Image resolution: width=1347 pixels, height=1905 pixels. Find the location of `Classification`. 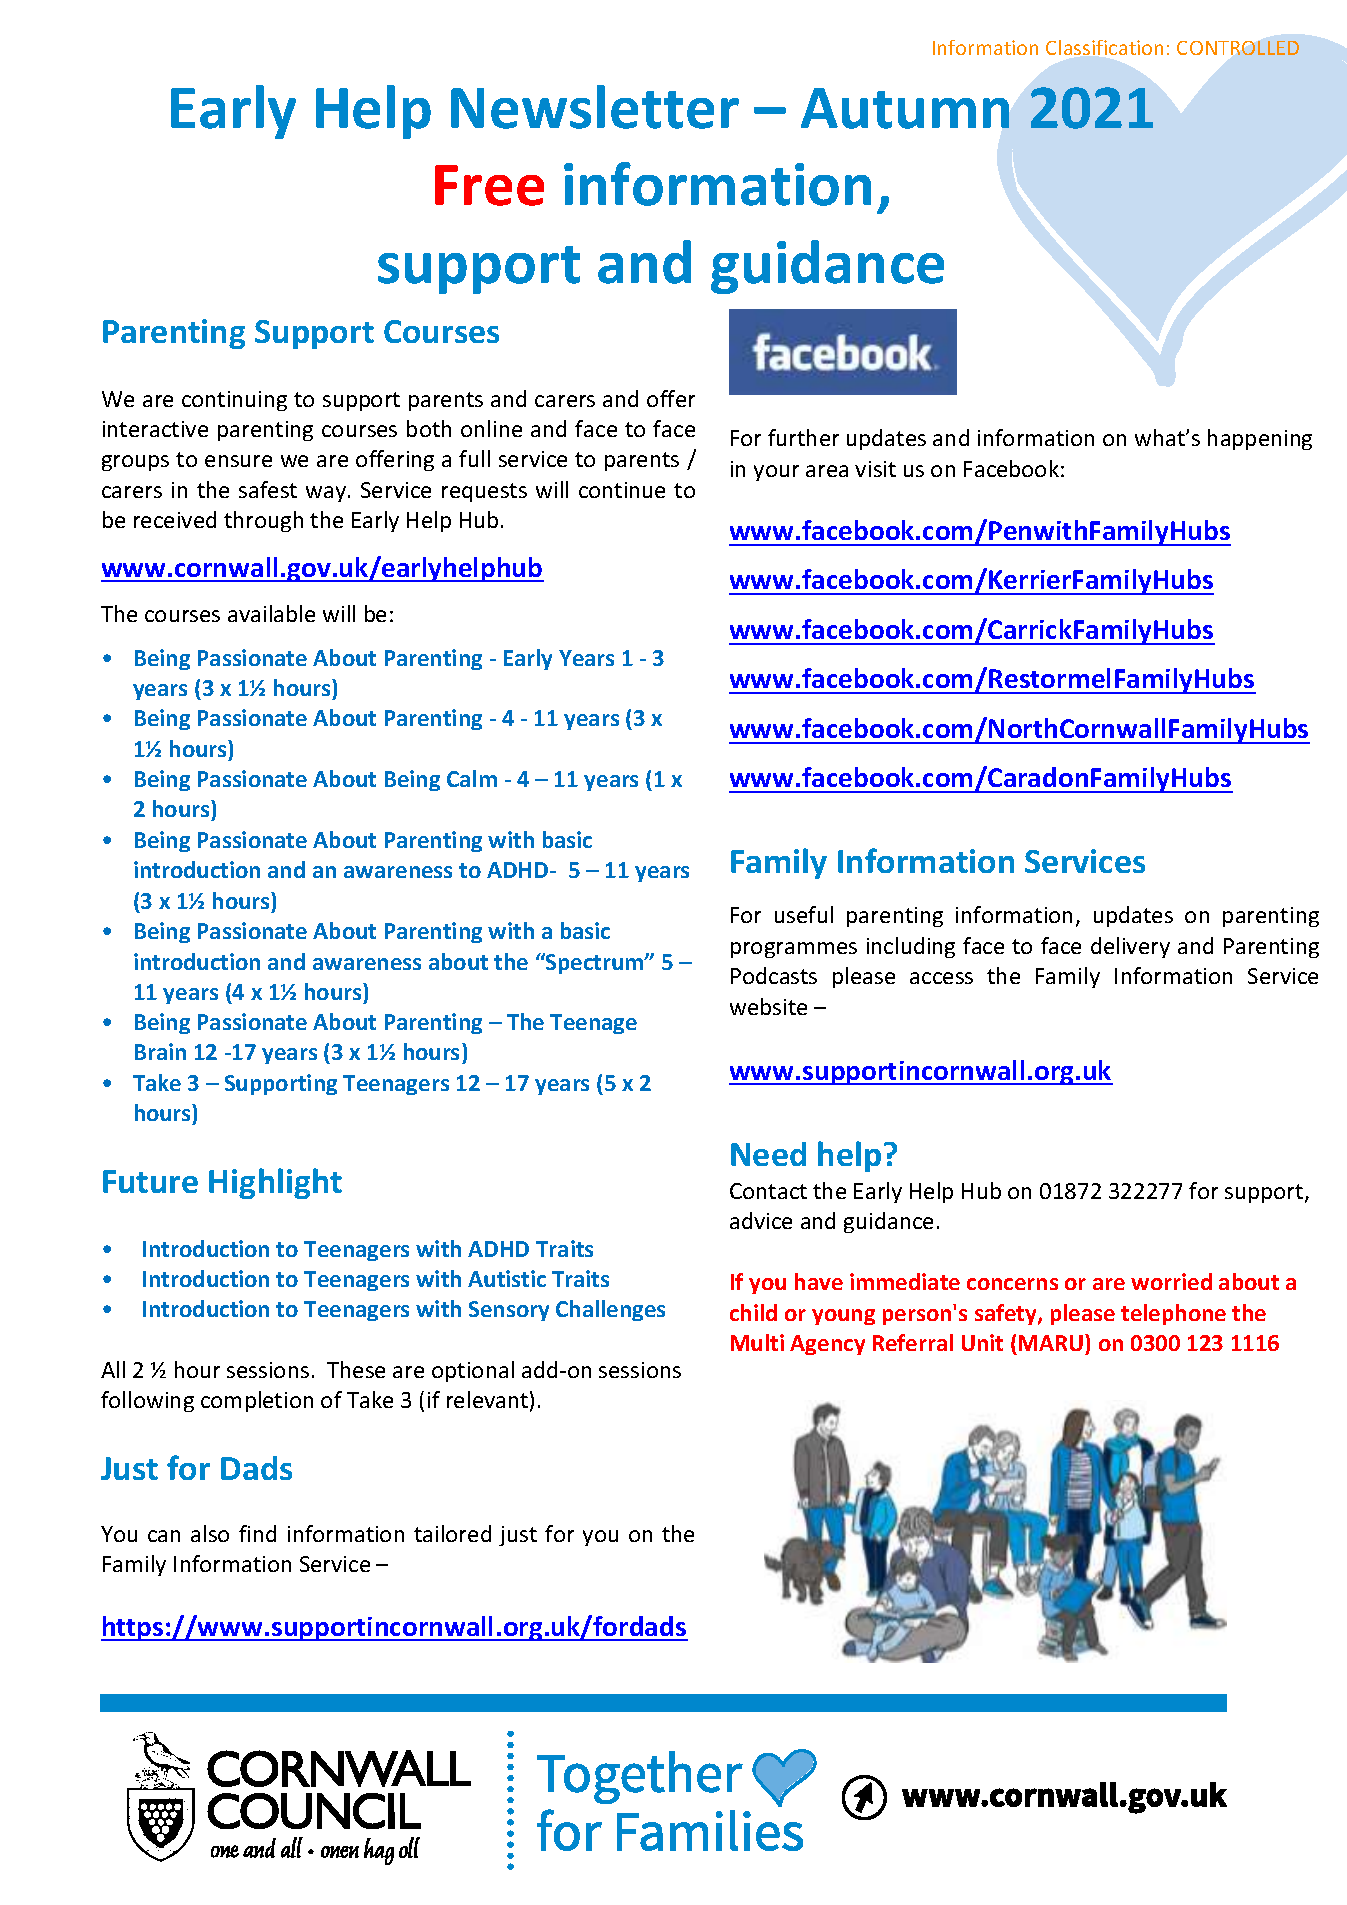

Classification is located at coordinates (1104, 47).
